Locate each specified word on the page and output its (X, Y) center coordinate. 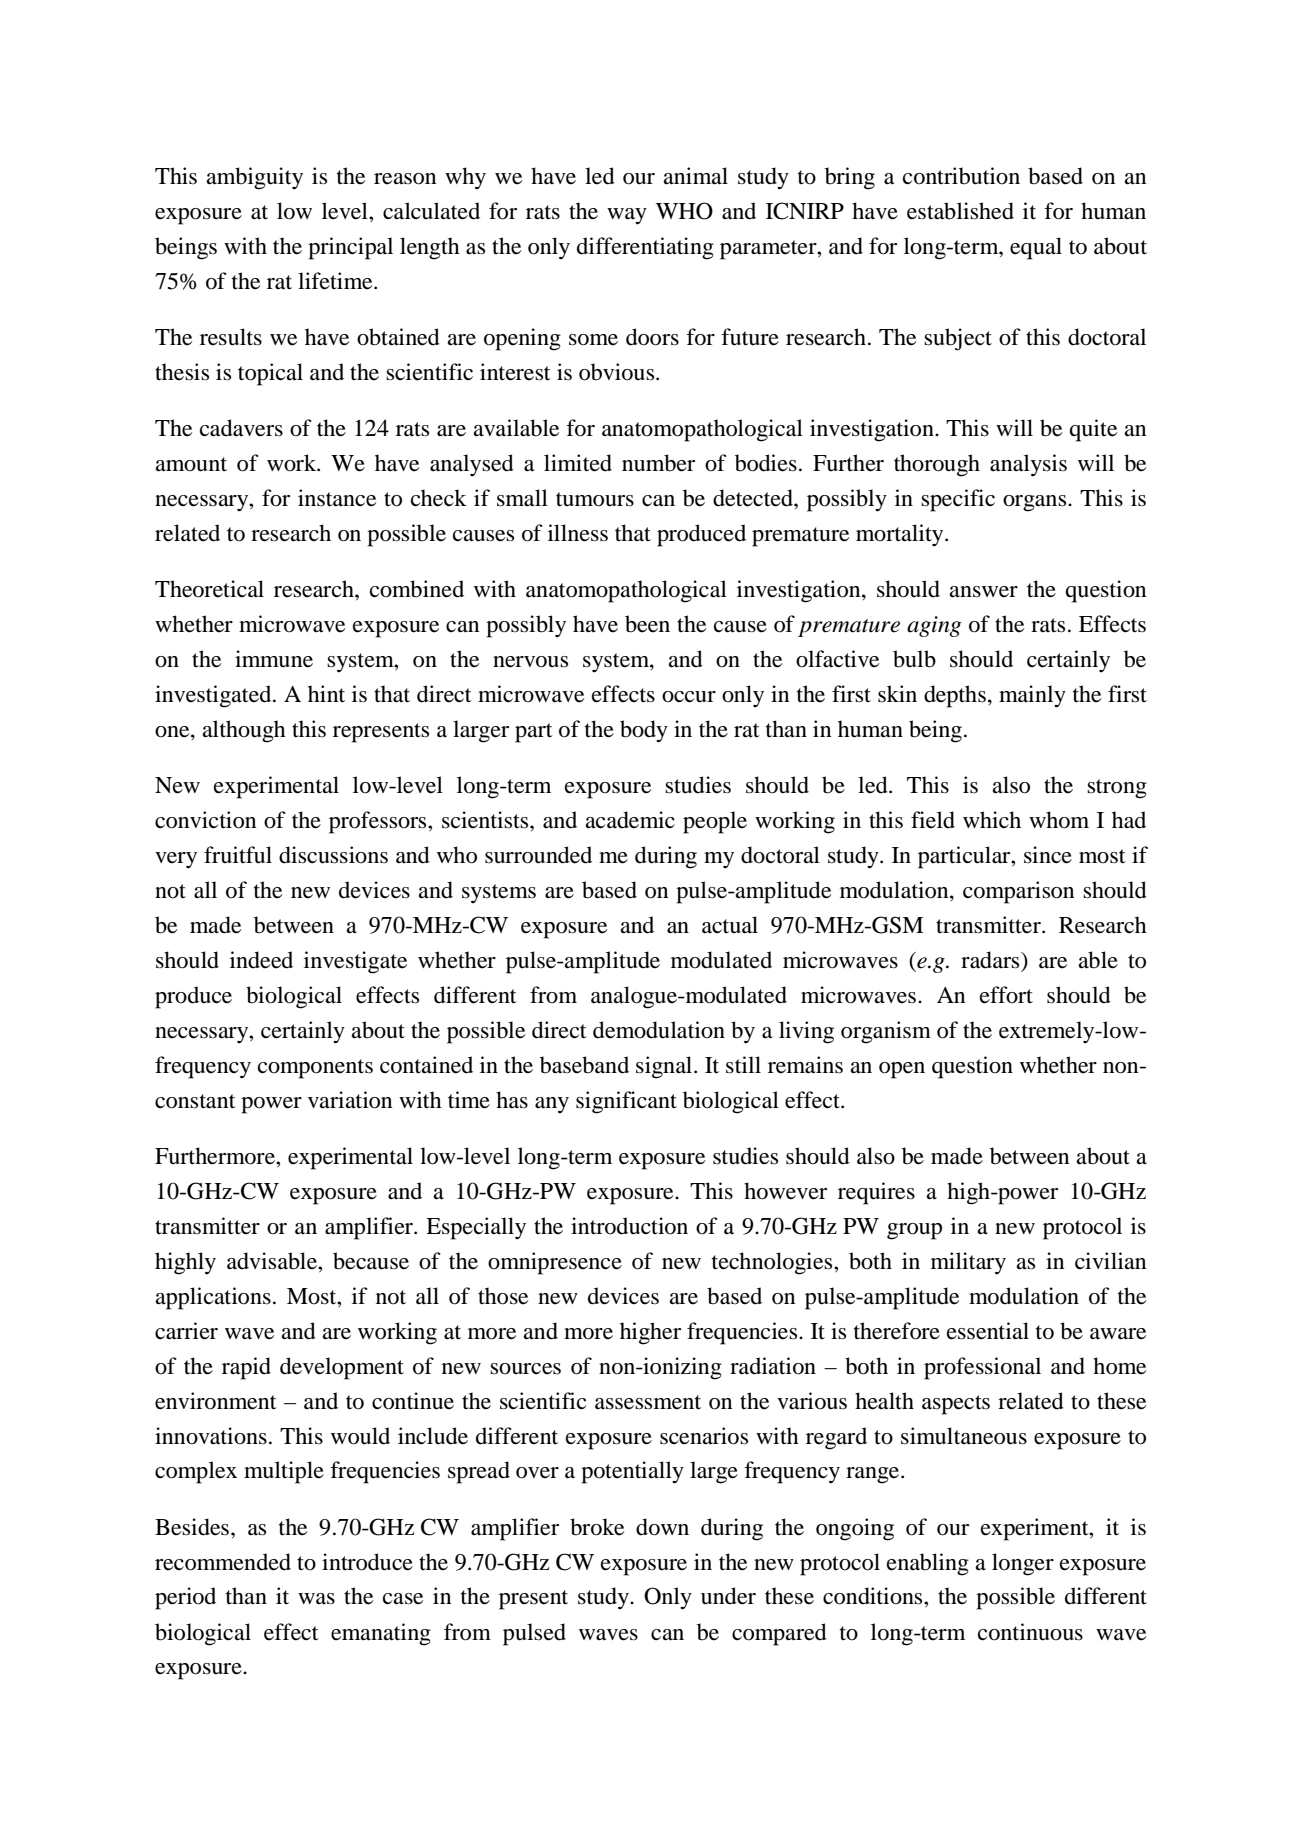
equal (1036, 248)
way (627, 216)
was (316, 1599)
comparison (1018, 892)
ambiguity (254, 178)
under (728, 1596)
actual (730, 924)
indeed (261, 960)
